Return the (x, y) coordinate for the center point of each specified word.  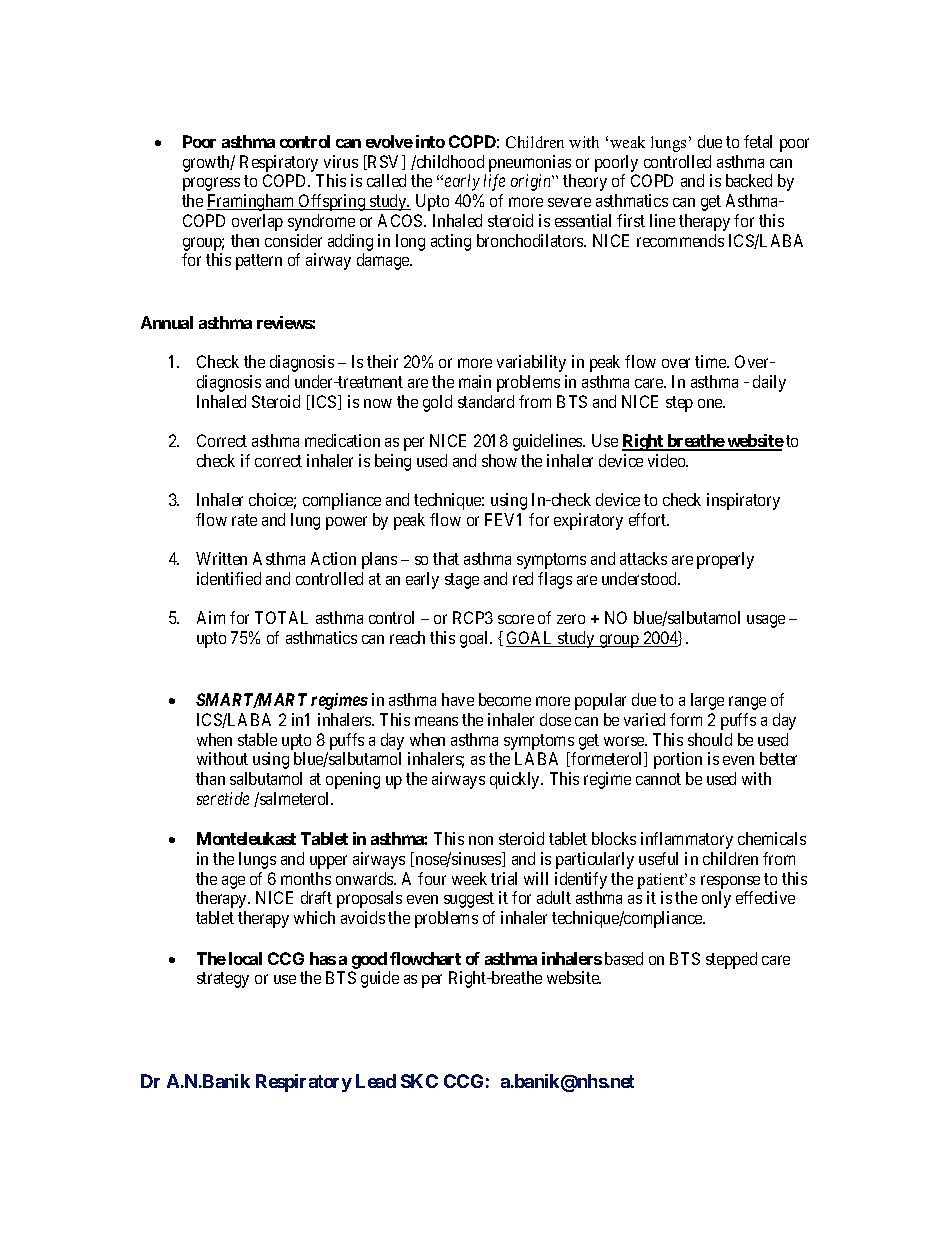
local (245, 958)
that (446, 558)
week (469, 878)
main (475, 381)
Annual (167, 322)
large (707, 701)
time (711, 361)
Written (221, 558)
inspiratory (743, 501)
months (306, 878)
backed (749, 180)
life (494, 182)
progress (211, 184)
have (458, 699)
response (730, 882)
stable (257, 739)
